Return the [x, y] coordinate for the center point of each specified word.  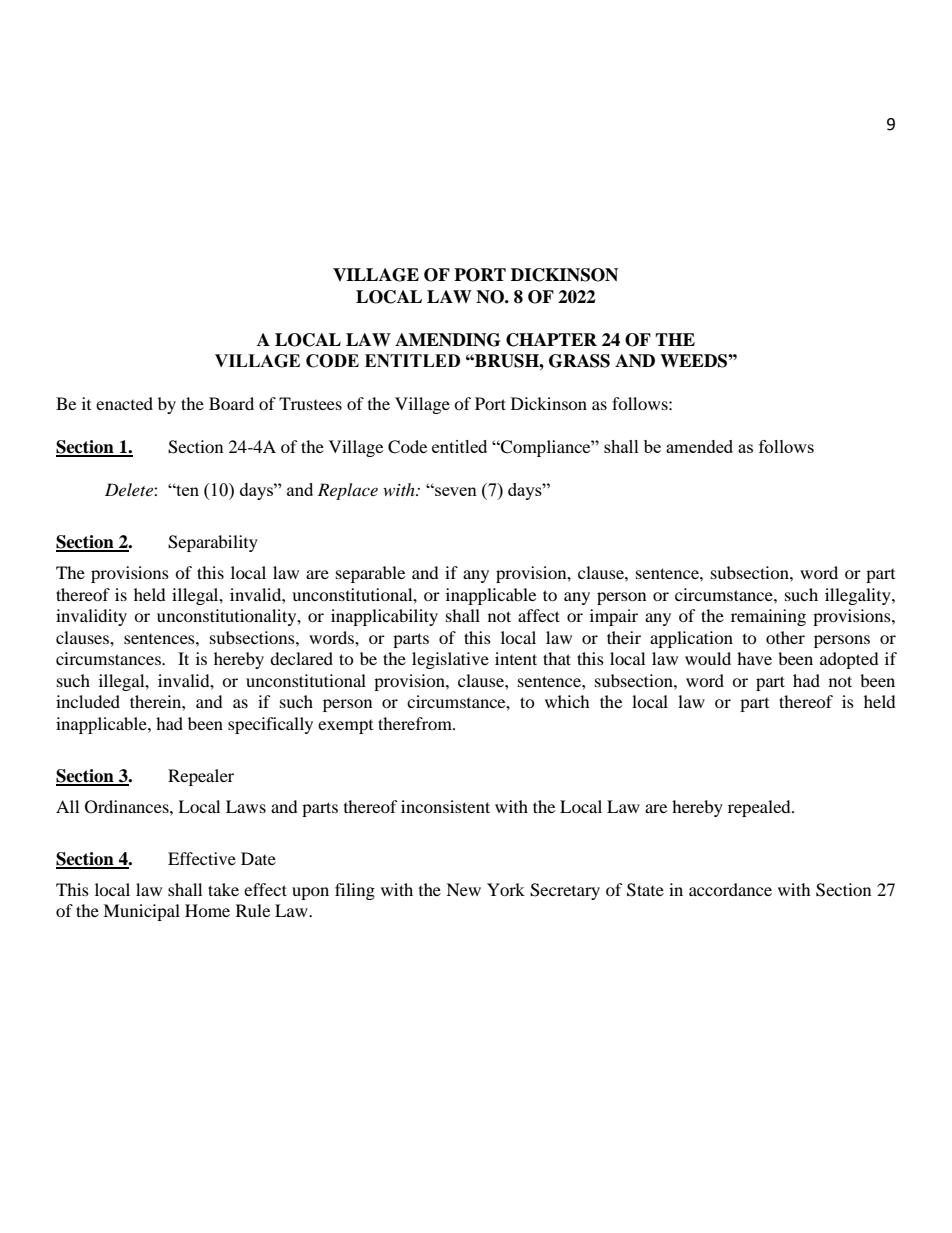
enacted [124, 403]
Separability [213, 543]
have [754, 658]
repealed [760, 808]
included [88, 701]
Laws [246, 806]
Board [231, 403]
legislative [450, 660]
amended [699, 446]
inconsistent [445, 806]
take [223, 889]
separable [370, 574]
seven [455, 491]
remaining [768, 617]
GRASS [579, 361]
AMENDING [447, 340]
